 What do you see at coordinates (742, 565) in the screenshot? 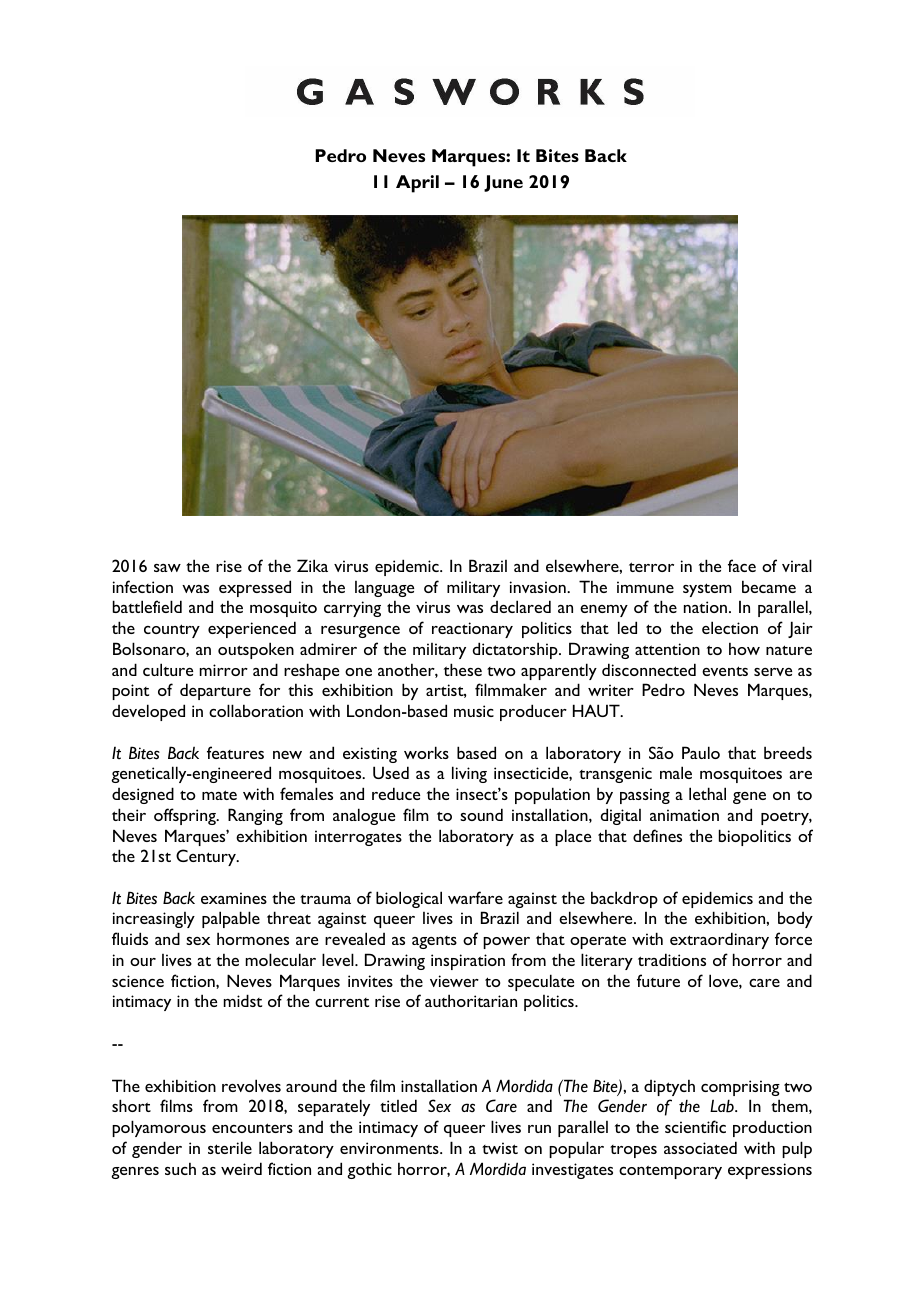
I see `face` at bounding box center [742, 565].
